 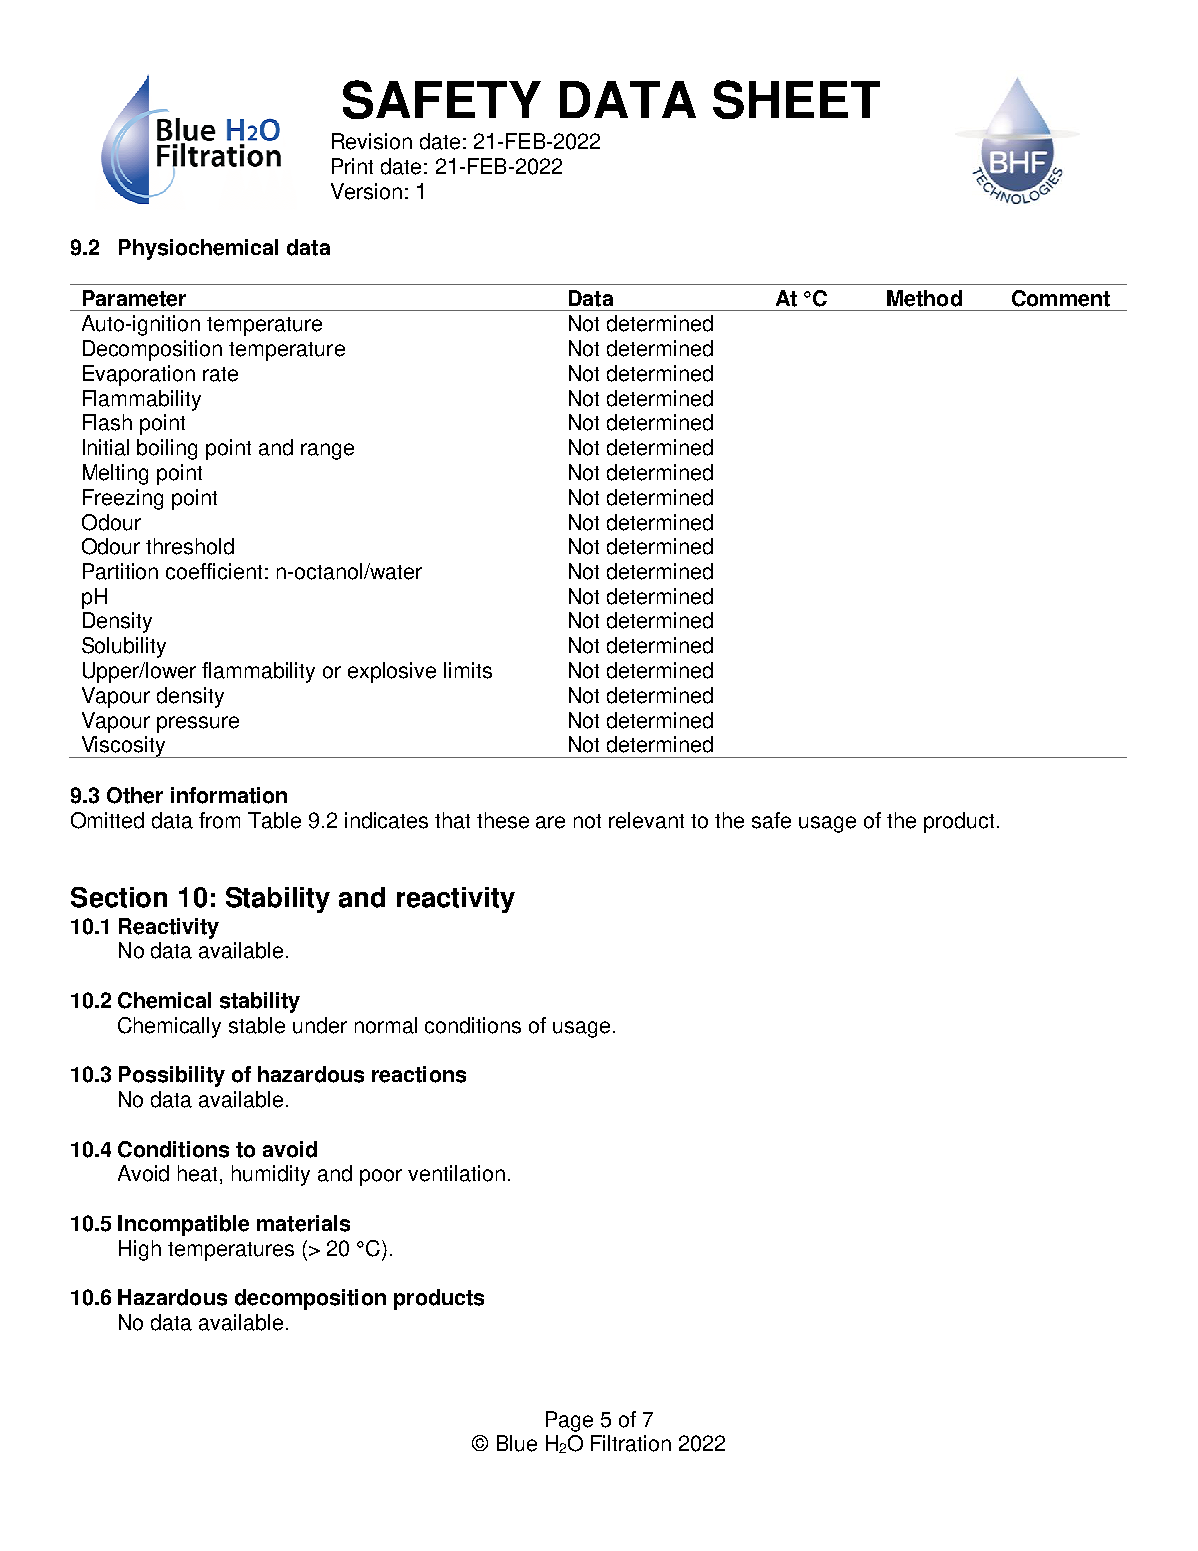 I want to click on boiling, so click(x=167, y=449).
